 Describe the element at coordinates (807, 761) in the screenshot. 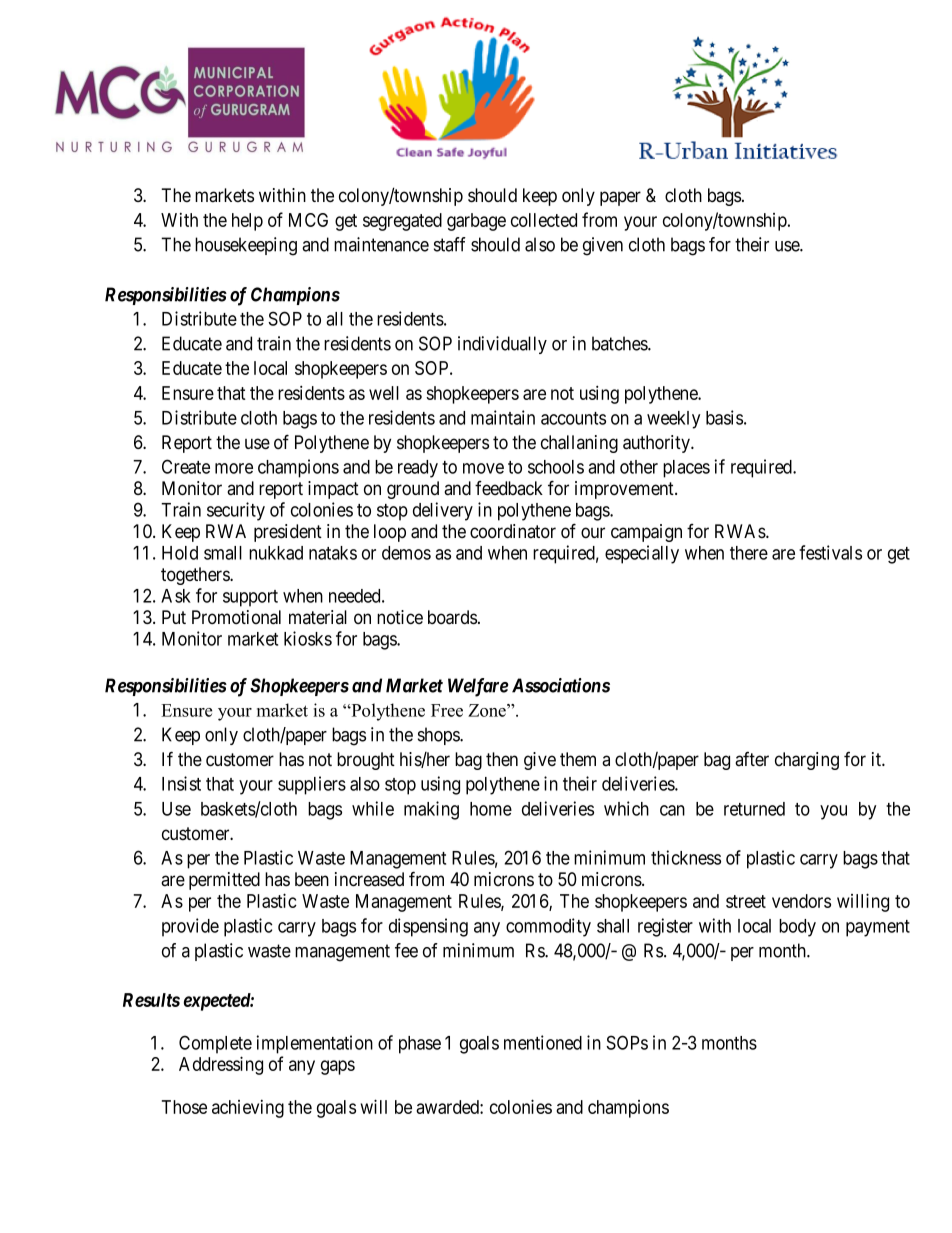

I see `charging` at that location.
